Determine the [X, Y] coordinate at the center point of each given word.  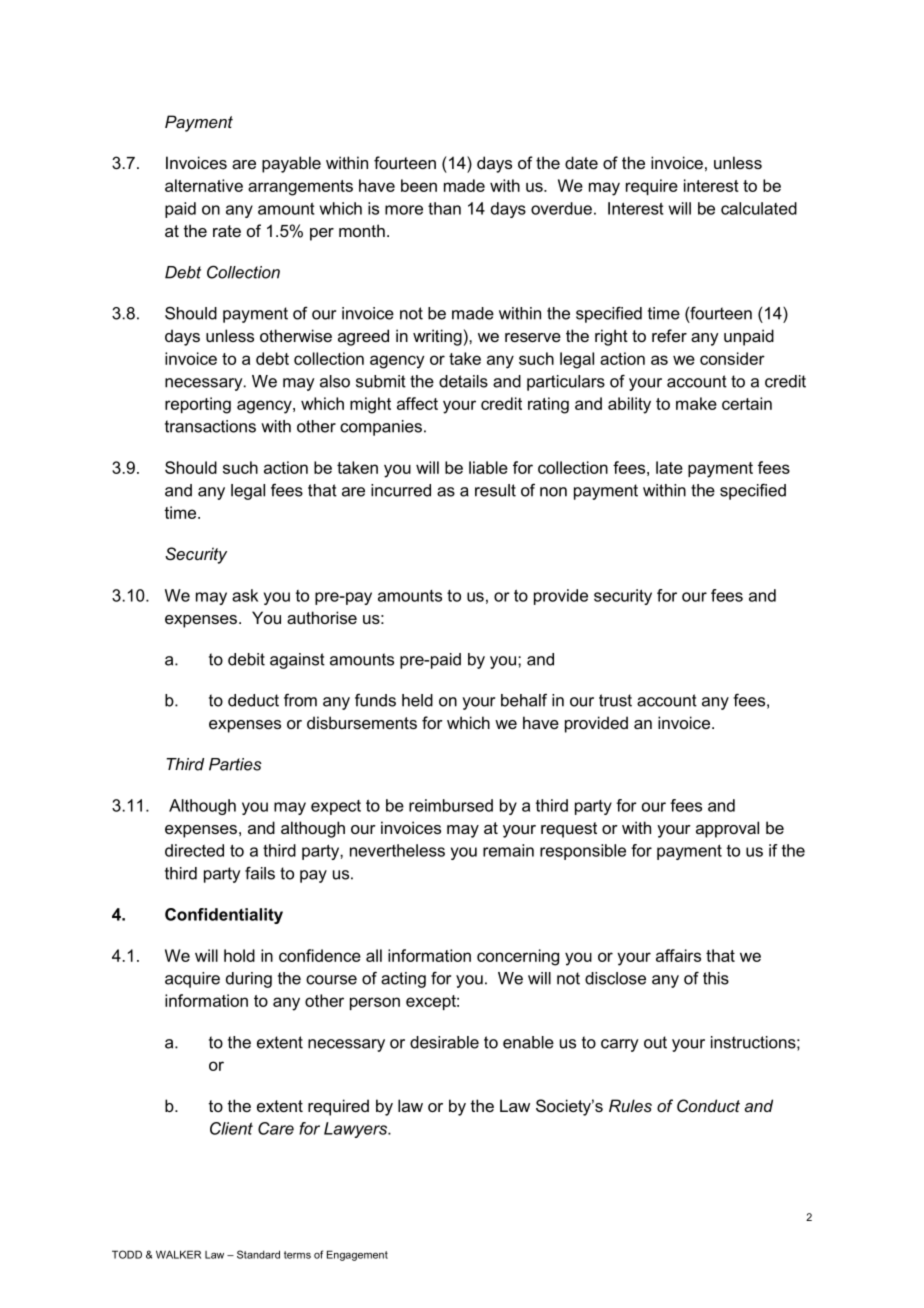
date [581, 162]
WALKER [178, 1254]
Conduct [708, 1105]
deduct [253, 700]
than [444, 208]
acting [403, 980]
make [696, 403]
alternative [204, 185]
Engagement [357, 1255]
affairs [678, 955]
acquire [192, 980]
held [417, 700]
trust [615, 700]
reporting [198, 405]
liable [488, 467]
